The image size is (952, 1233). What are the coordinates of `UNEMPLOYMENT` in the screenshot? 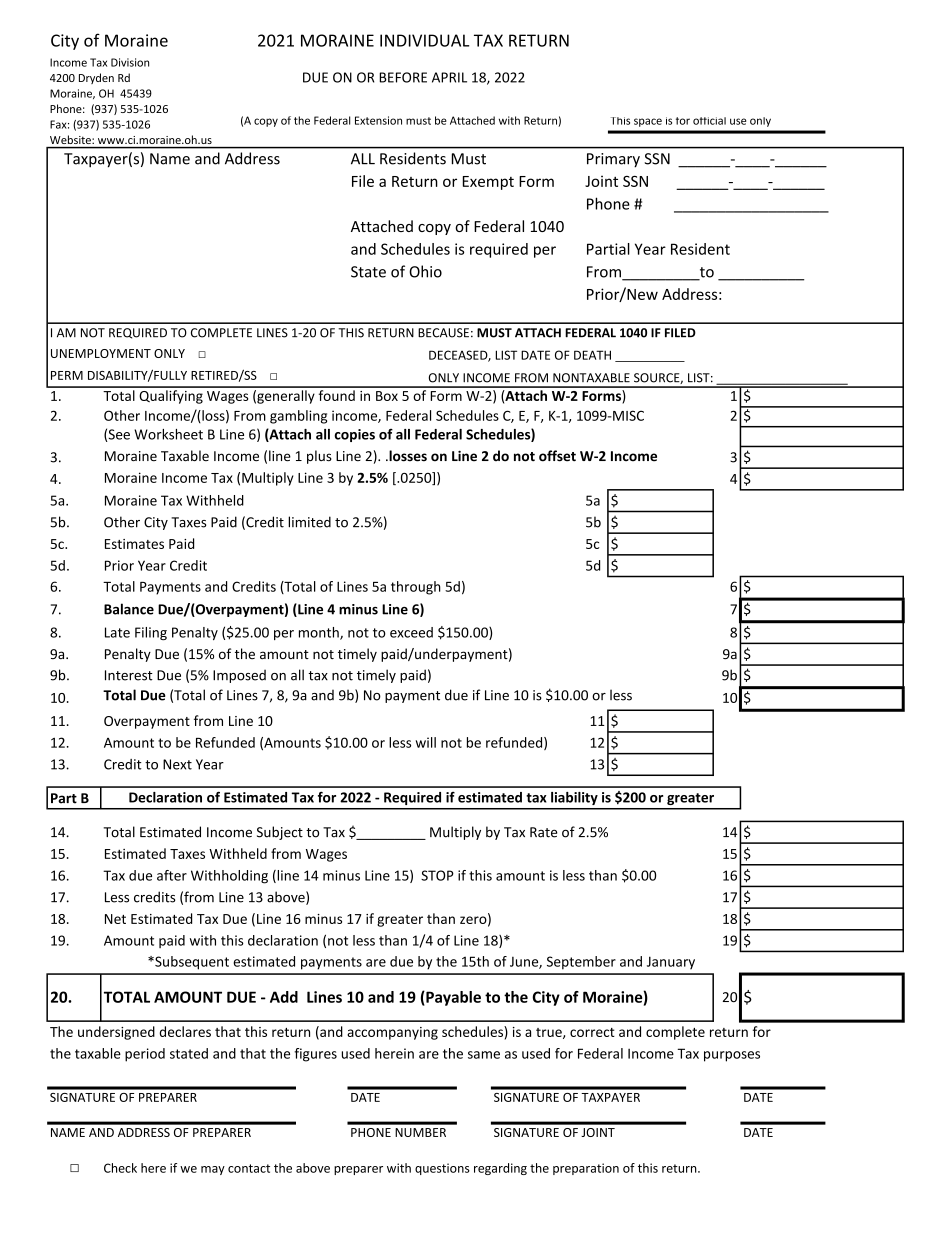 It's located at (101, 353).
